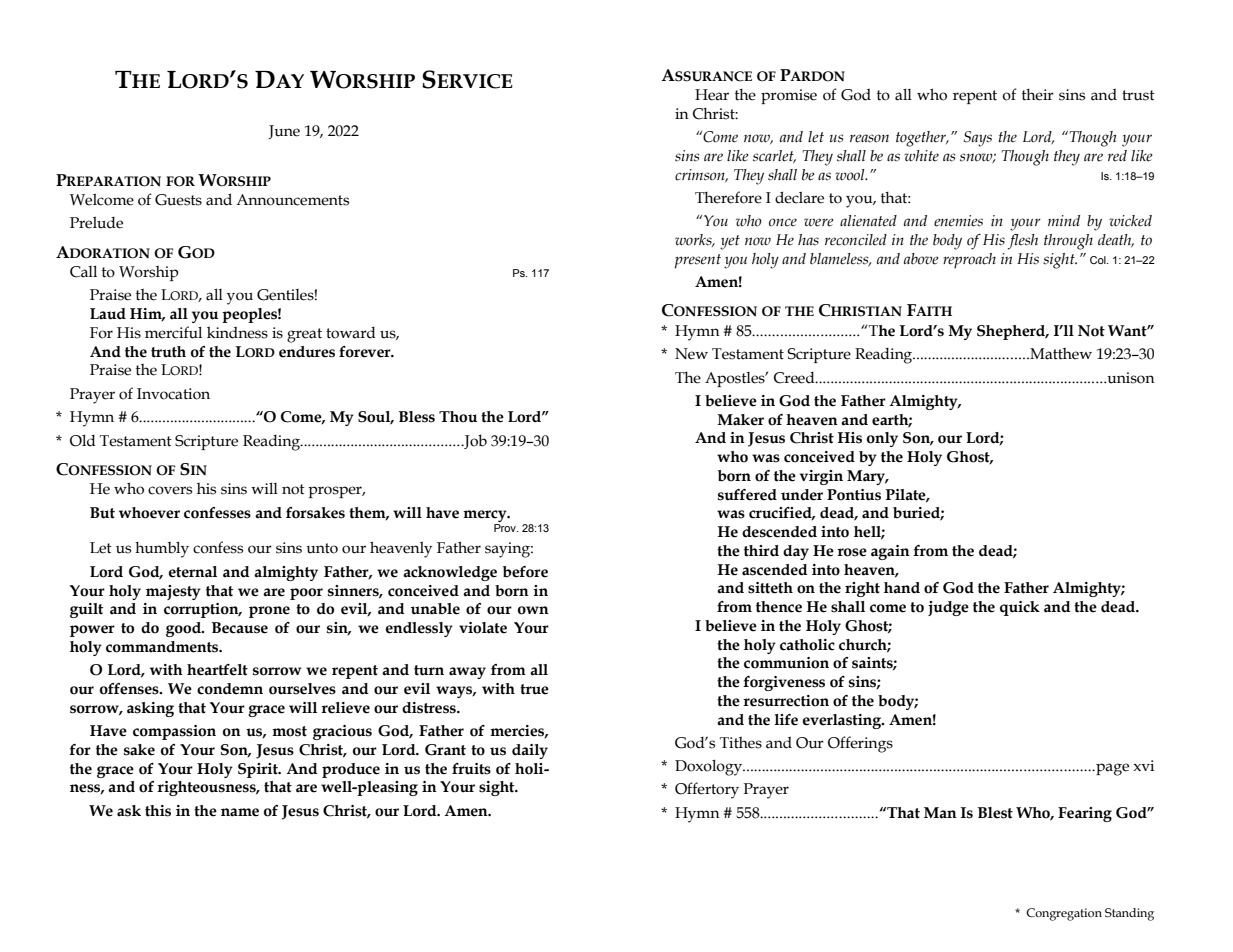 This image has width=1233, height=952. Describe the element at coordinates (184, 629) in the image. I see `good` at that location.
